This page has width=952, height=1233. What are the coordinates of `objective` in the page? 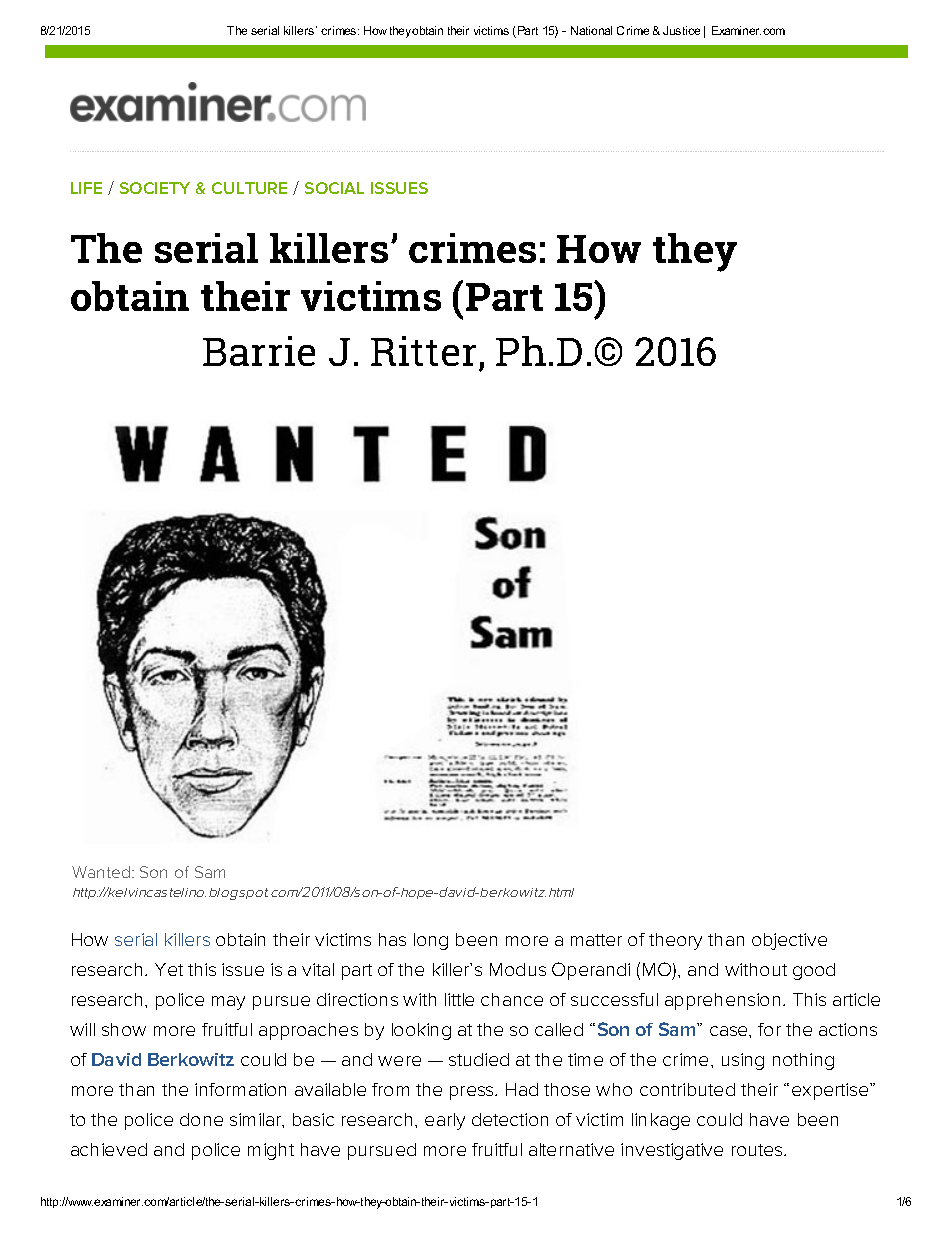 It's located at (789, 941).
